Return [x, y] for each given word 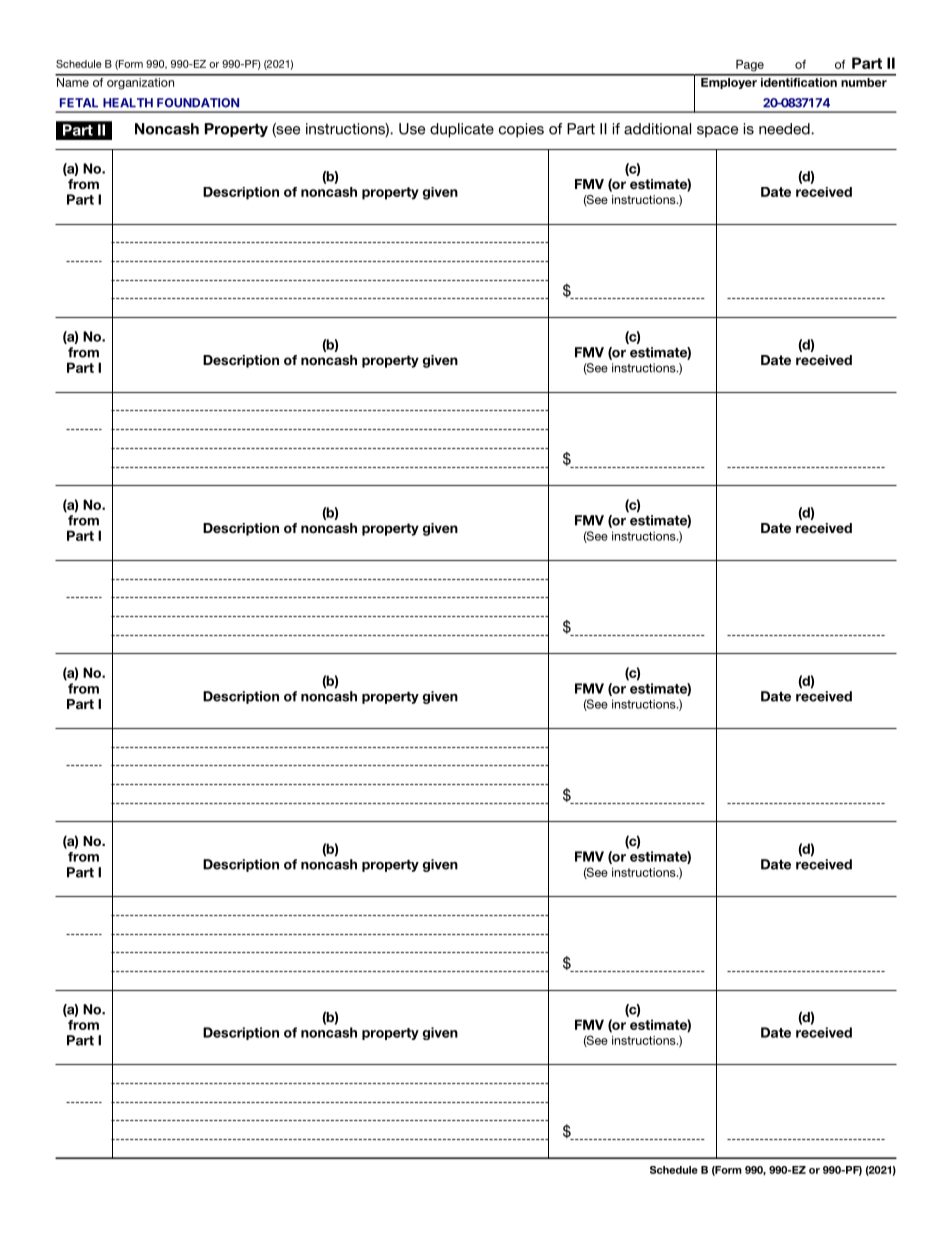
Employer [729, 82]
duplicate [462, 130]
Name [73, 81]
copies [521, 130]
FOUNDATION [198, 103]
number [864, 81]
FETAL [79, 103]
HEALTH [128, 103]
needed [785, 129]
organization [141, 82]
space [717, 132]
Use [412, 129]
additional [657, 129]
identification [799, 81]
